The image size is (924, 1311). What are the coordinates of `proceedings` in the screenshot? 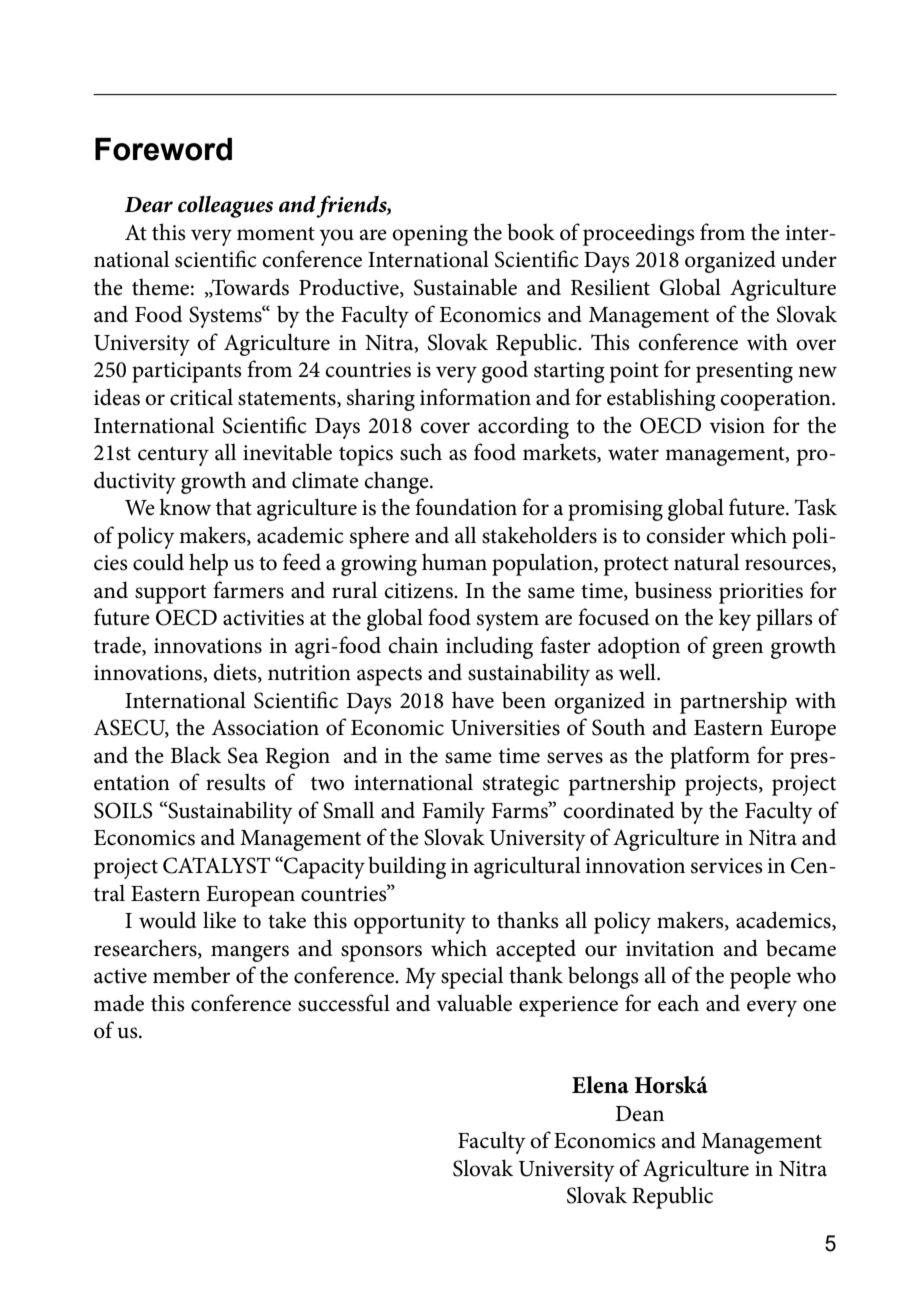 It's located at (639, 234).
